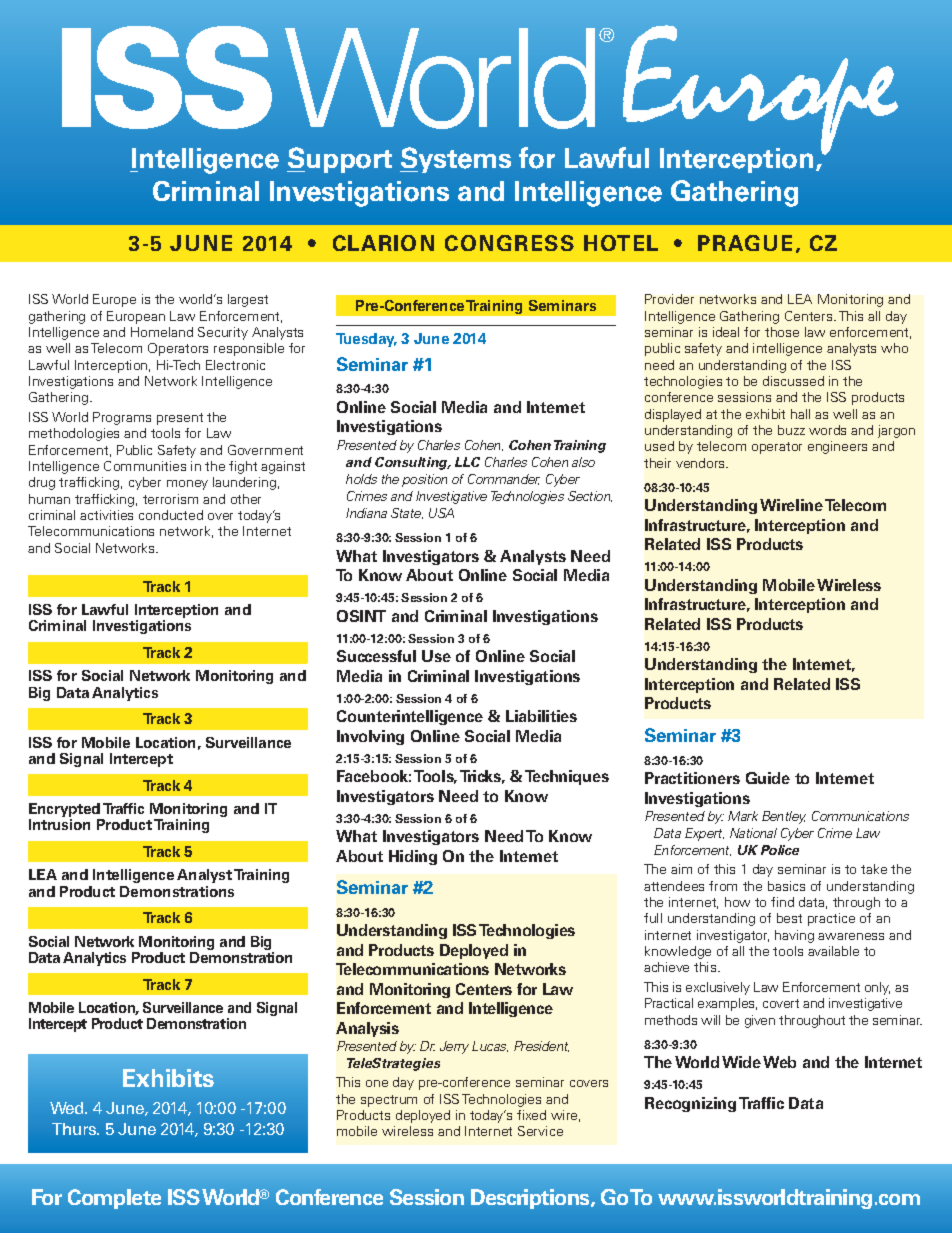 The image size is (952, 1233). I want to click on Descriptions, so click(531, 1199).
